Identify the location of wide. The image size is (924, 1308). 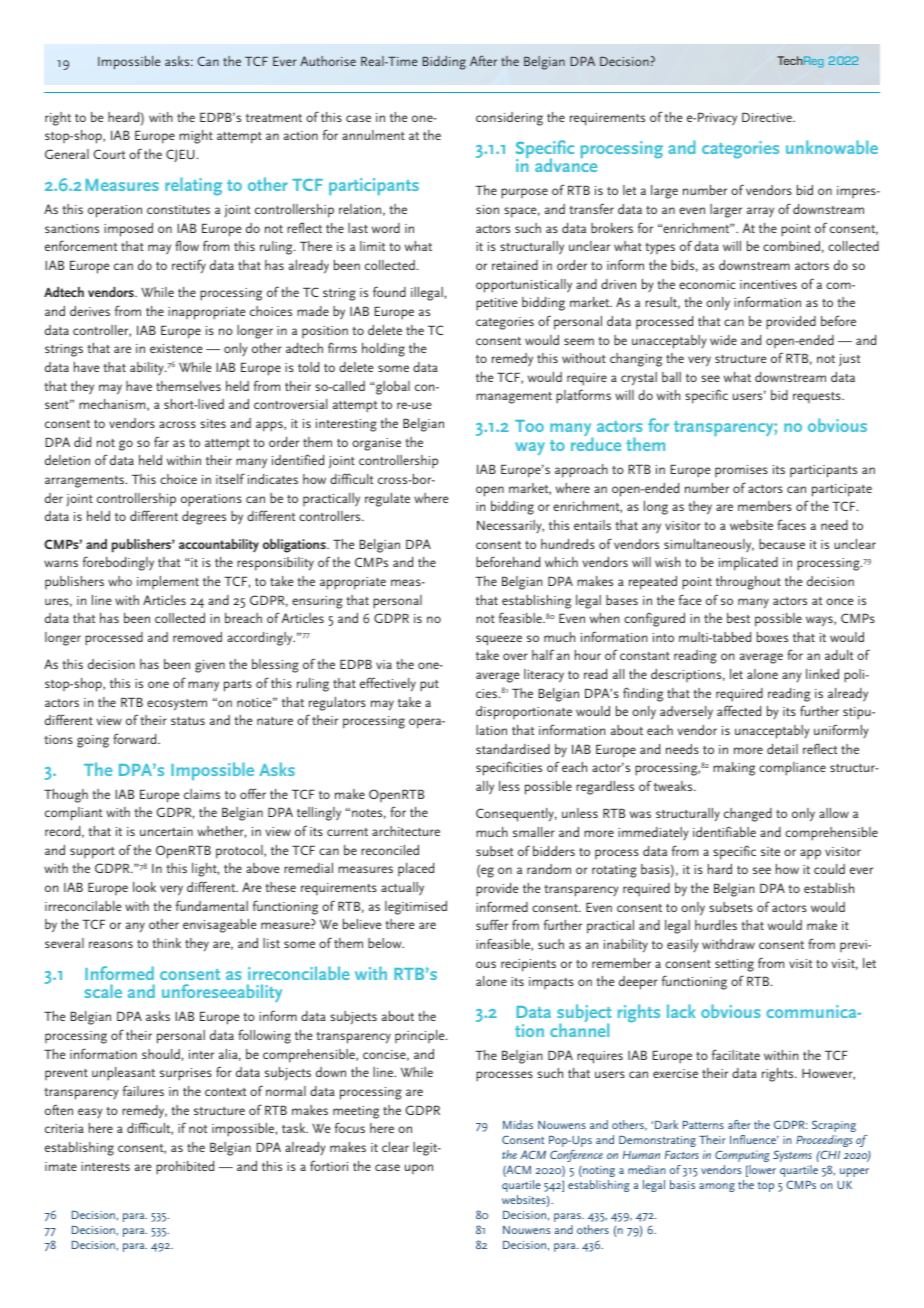
(723, 340).
